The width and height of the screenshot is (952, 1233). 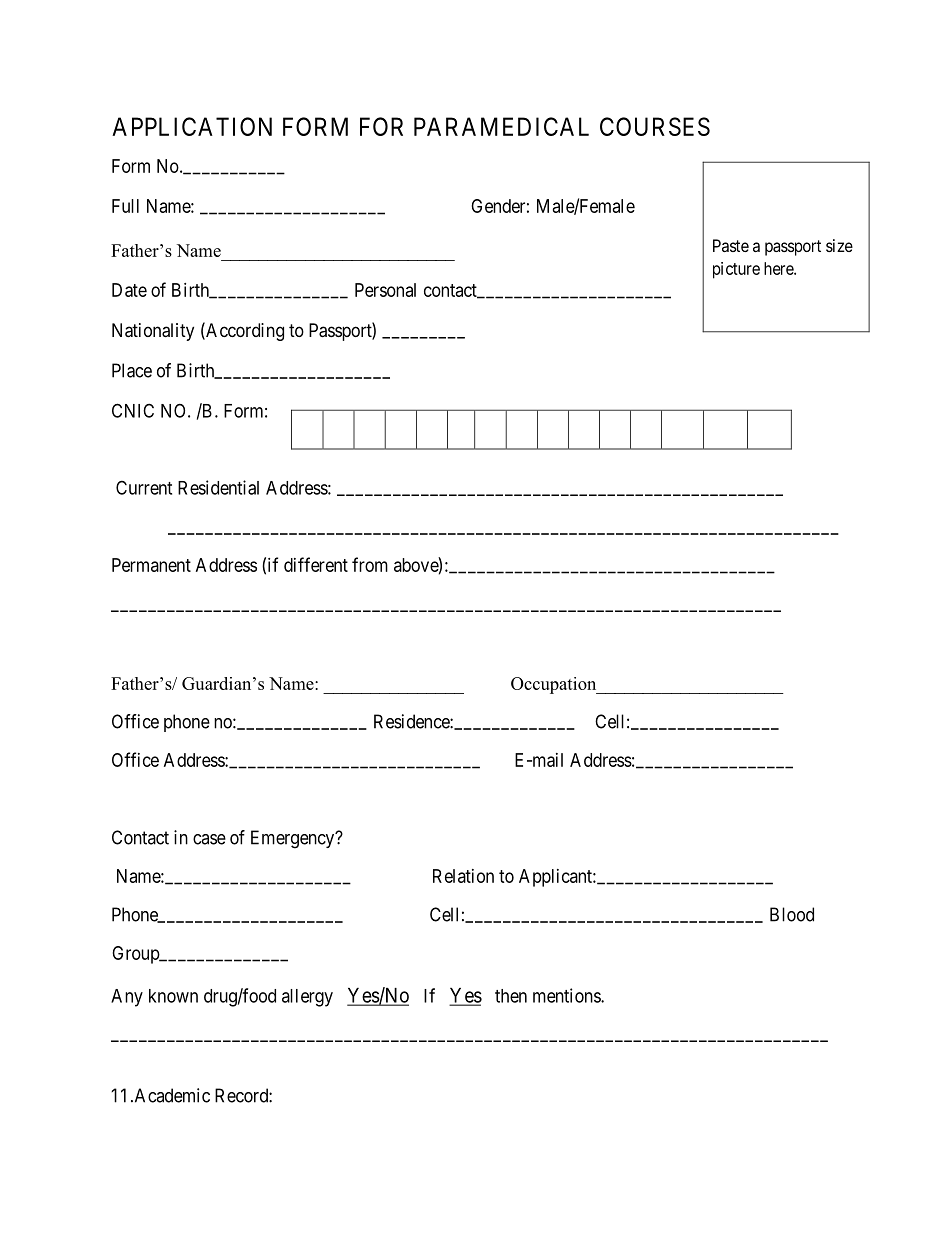 What do you see at coordinates (501, 126) in the screenshot?
I see `PARAMEDICAL` at bounding box center [501, 126].
